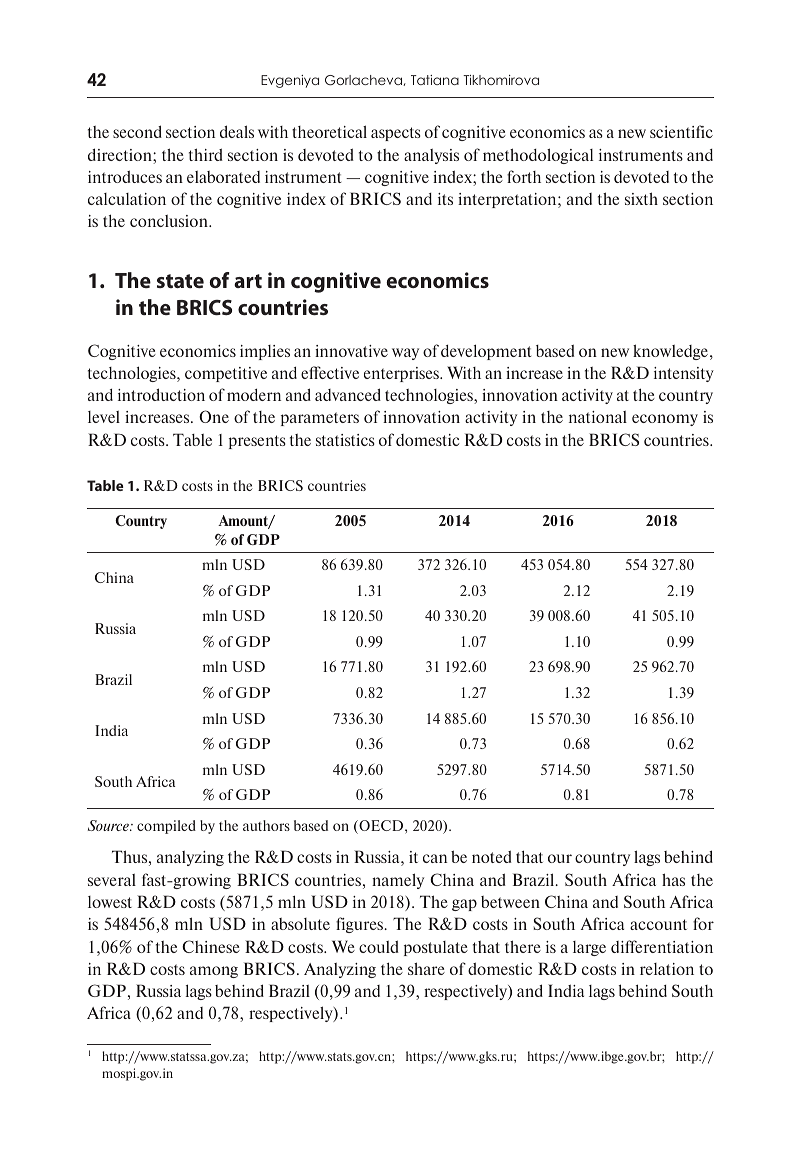  I want to click on Chinese, so click(211, 946).
